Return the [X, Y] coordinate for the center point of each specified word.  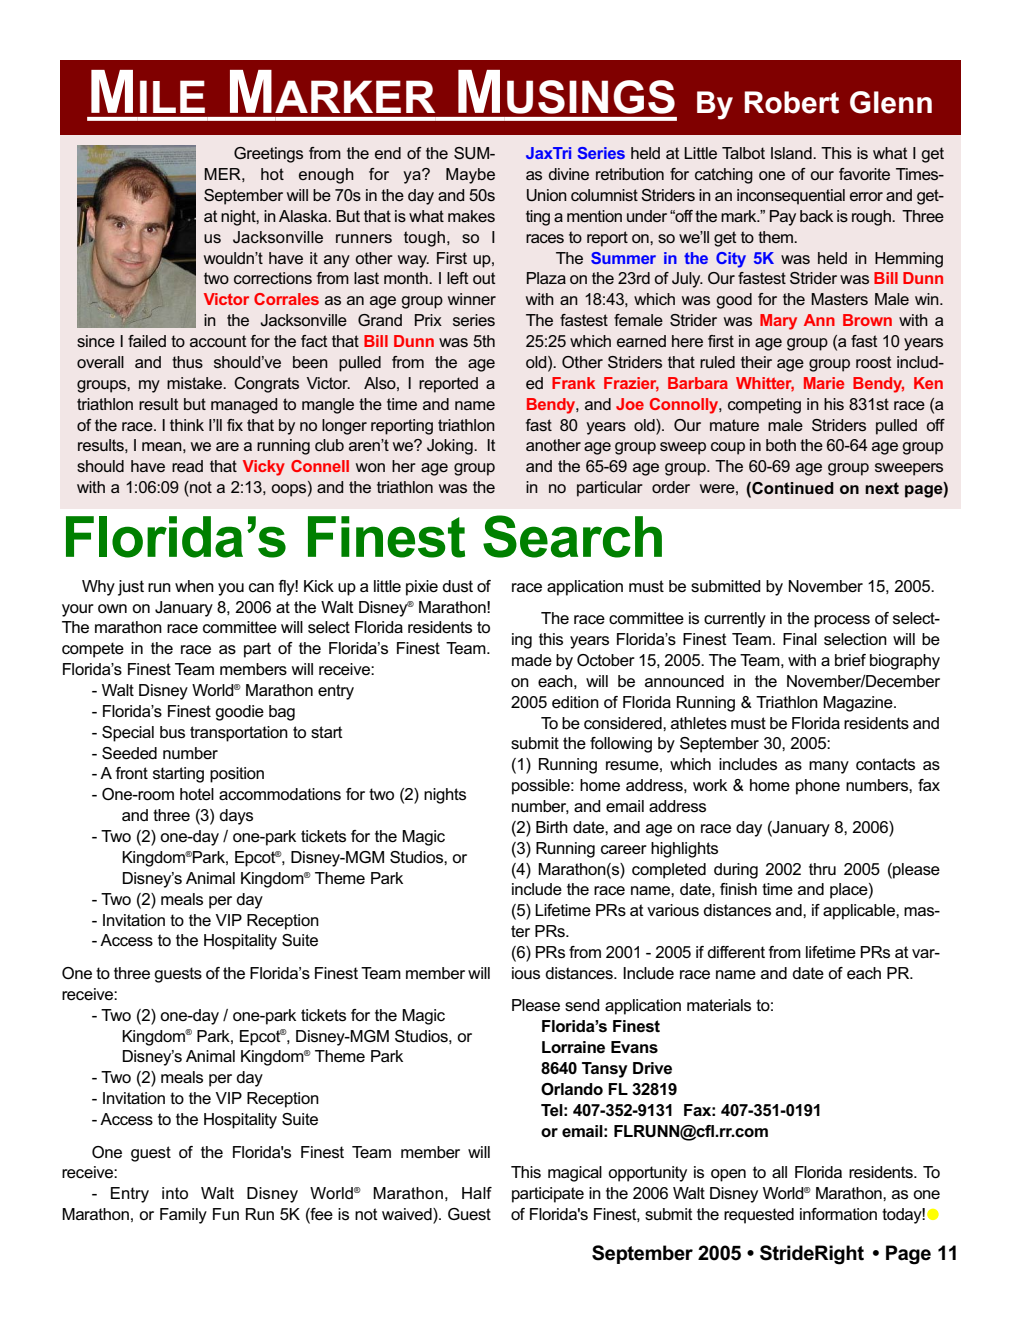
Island [792, 153]
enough [326, 176]
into [175, 1193]
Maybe [470, 176]
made [532, 660]
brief [850, 660]
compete [93, 650]
